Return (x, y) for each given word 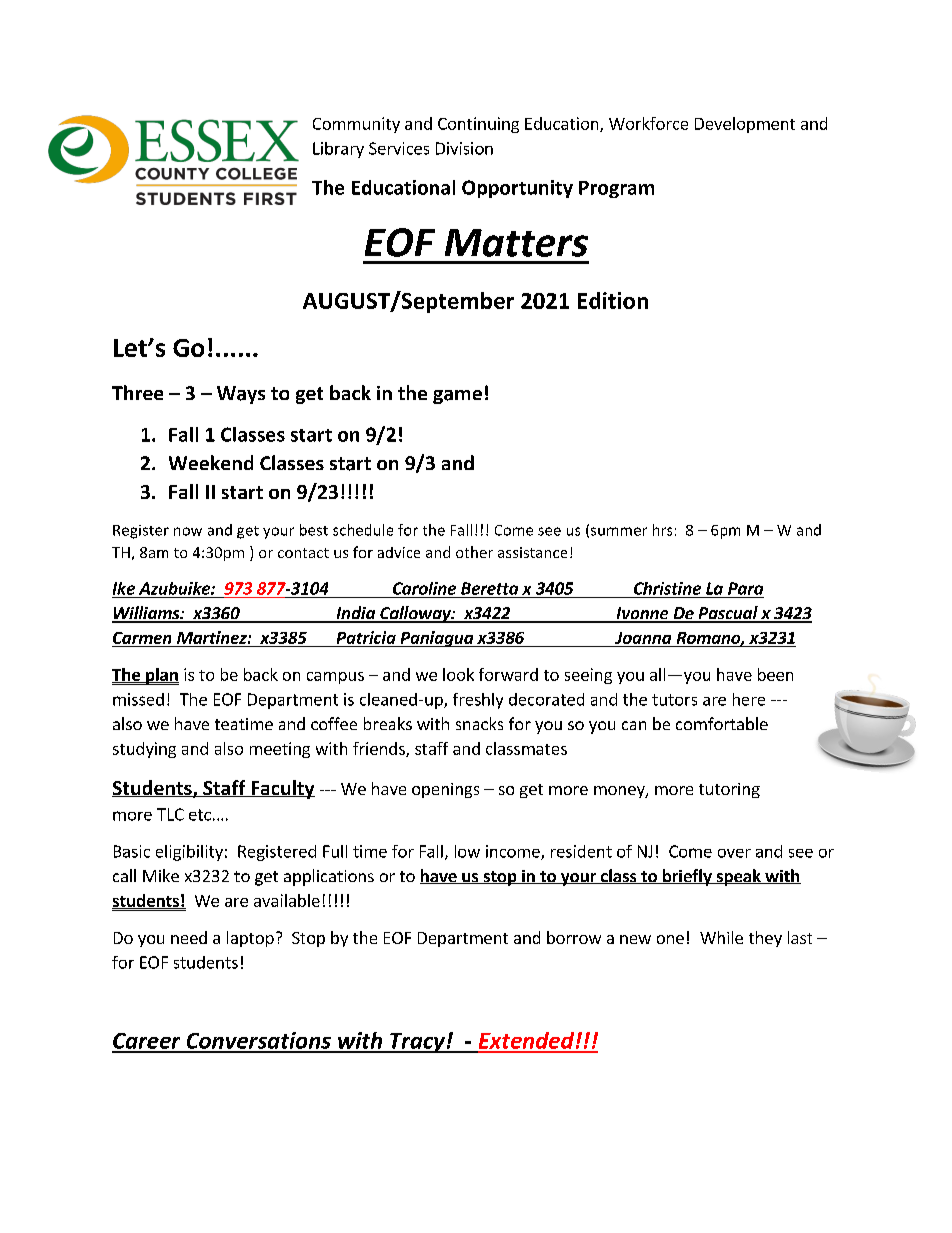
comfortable (722, 723)
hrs (662, 530)
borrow (574, 937)
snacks (479, 723)
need (189, 937)
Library (338, 150)
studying (144, 750)
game (457, 397)
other (474, 552)
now (188, 531)
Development (745, 125)
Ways (241, 395)
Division (464, 148)
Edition (613, 300)
